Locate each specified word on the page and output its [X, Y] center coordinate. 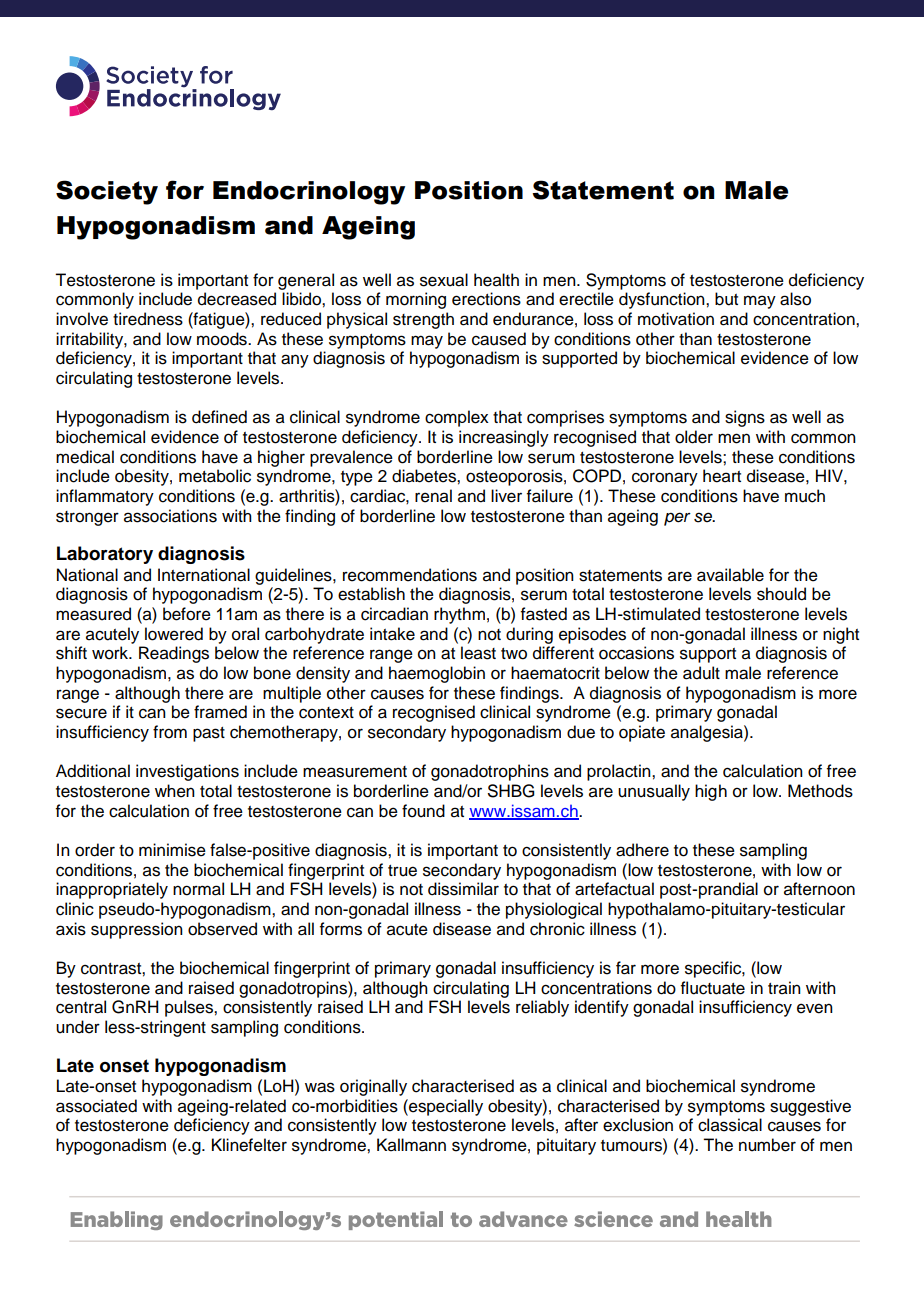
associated [96, 1106]
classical [730, 1125]
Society [107, 192]
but [726, 299]
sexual [444, 280]
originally [373, 1087]
